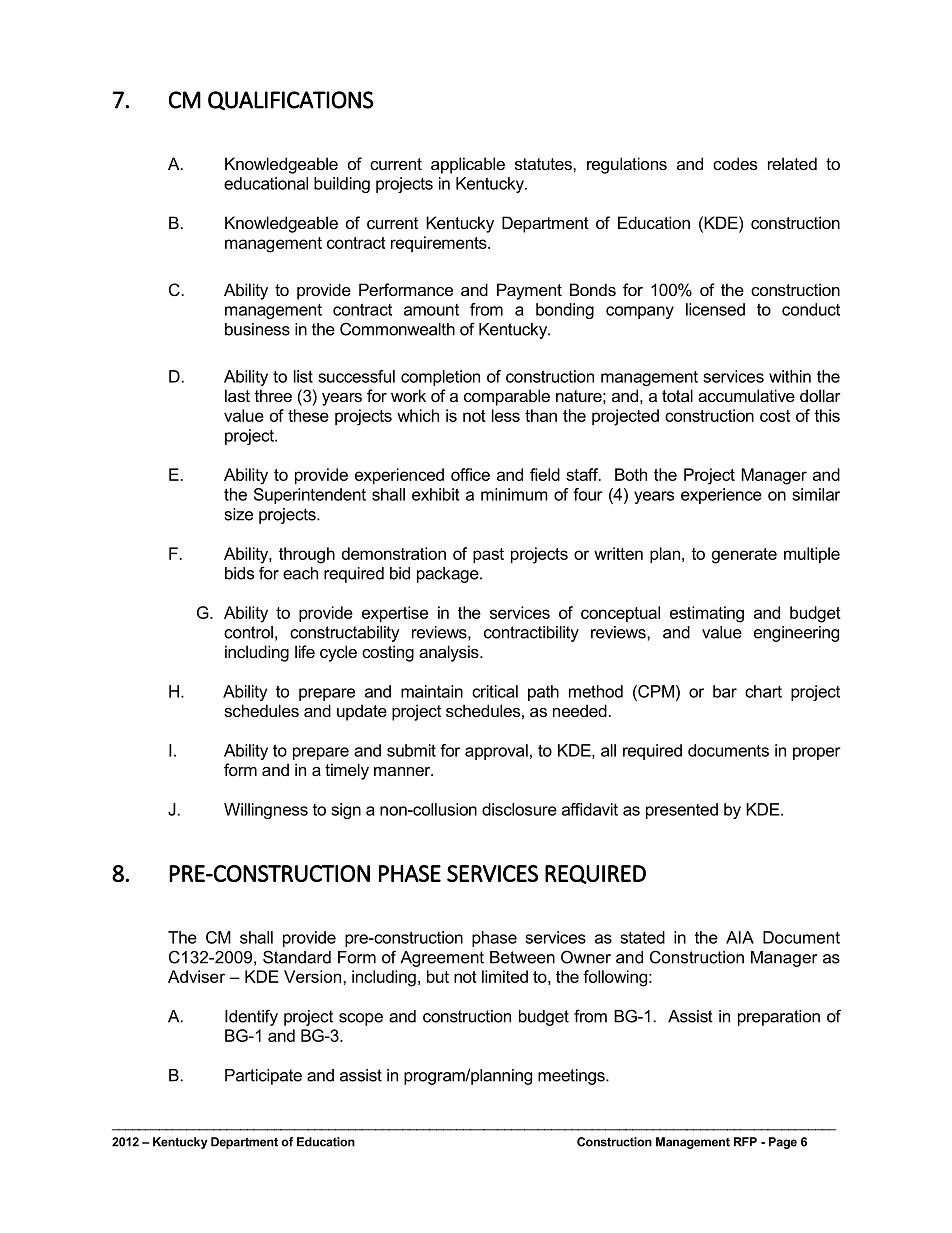  I want to click on estimating, so click(707, 614).
